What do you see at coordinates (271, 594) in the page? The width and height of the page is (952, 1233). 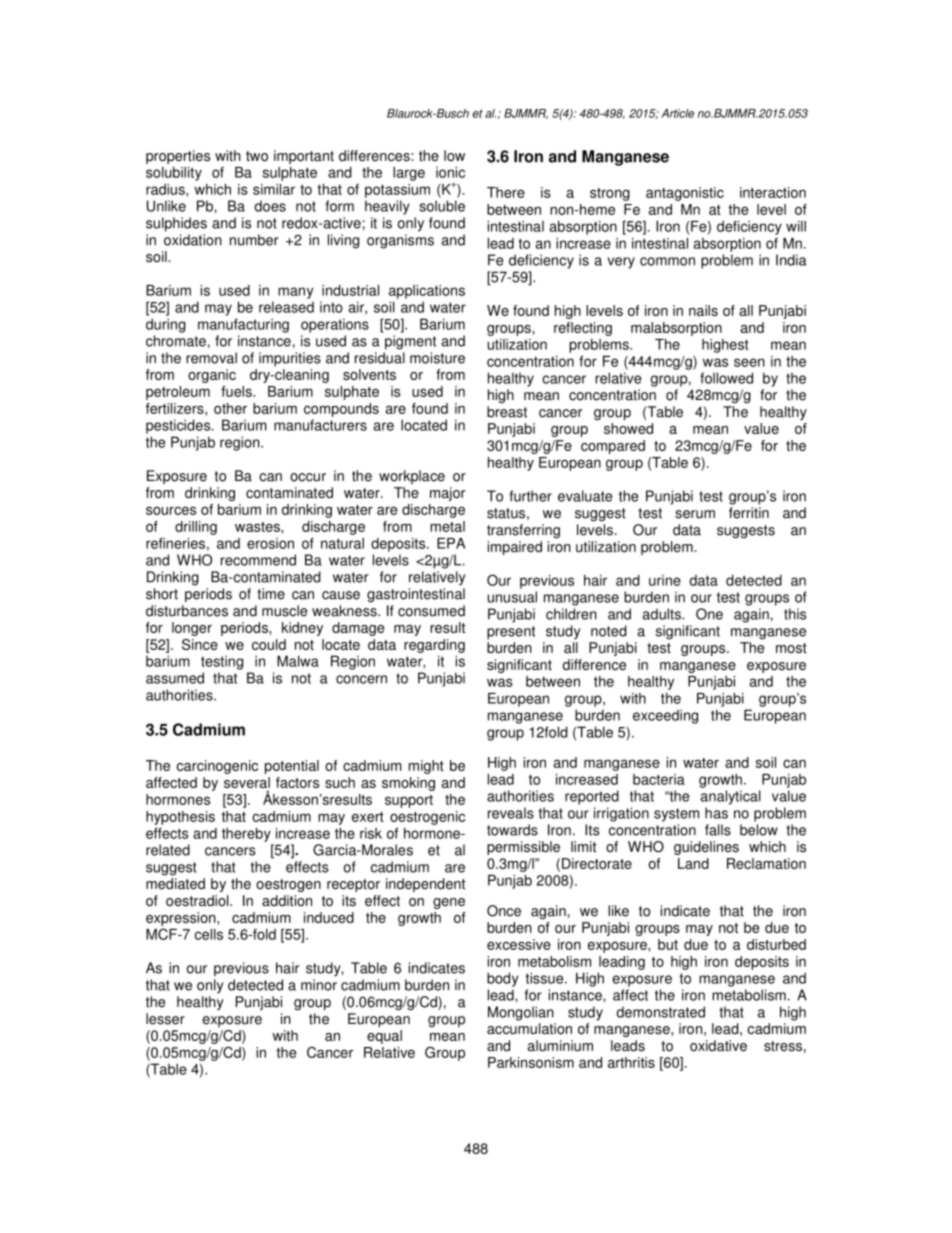 I see `time` at bounding box center [271, 594].
